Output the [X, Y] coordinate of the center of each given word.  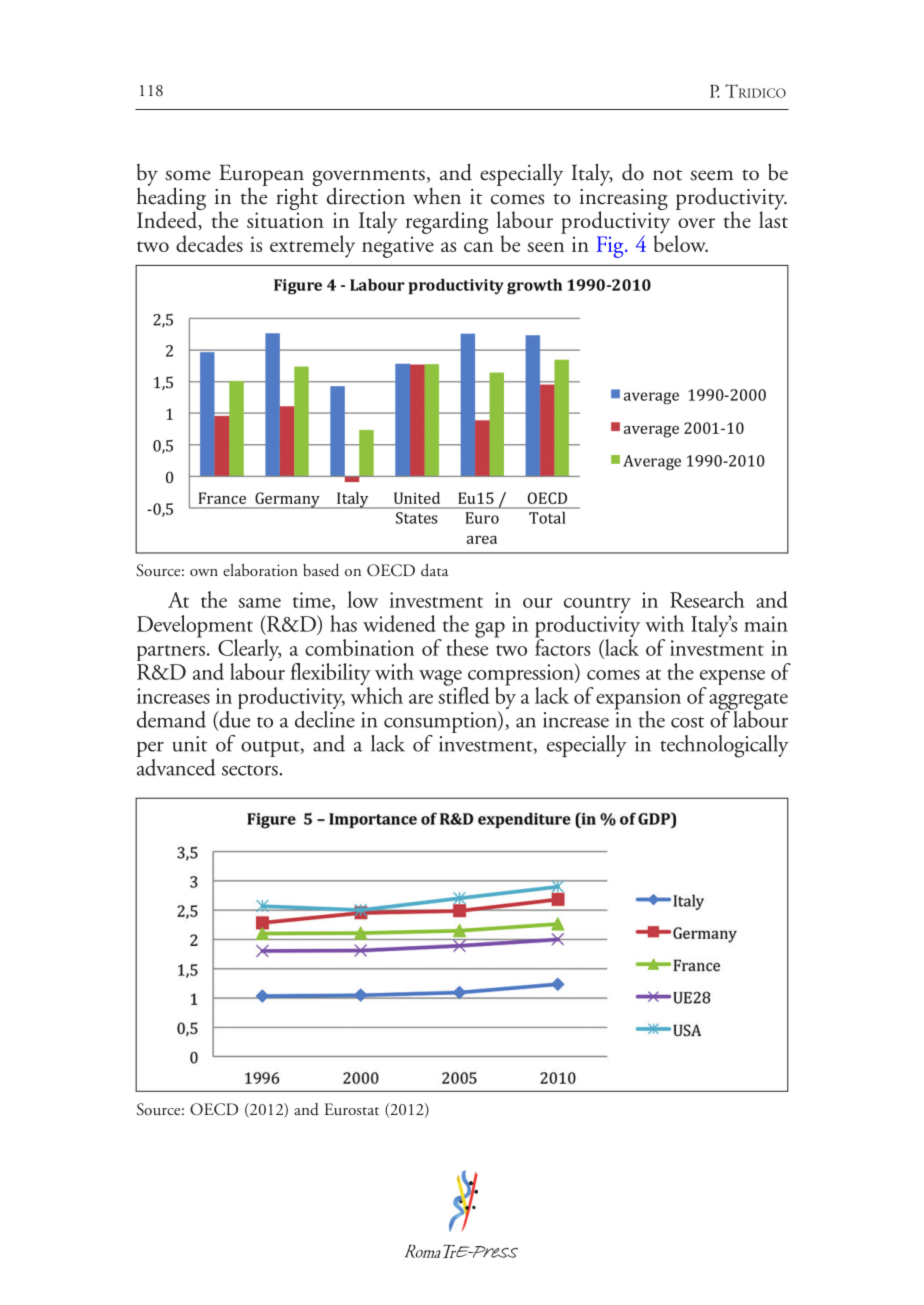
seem [711, 175]
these [467, 646]
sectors [251, 770]
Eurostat [351, 1109]
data [435, 570]
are [421, 699]
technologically [724, 746]
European [261, 176]
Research [707, 599]
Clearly [249, 651]
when [437, 196]
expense [732, 679]
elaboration [260, 570]
